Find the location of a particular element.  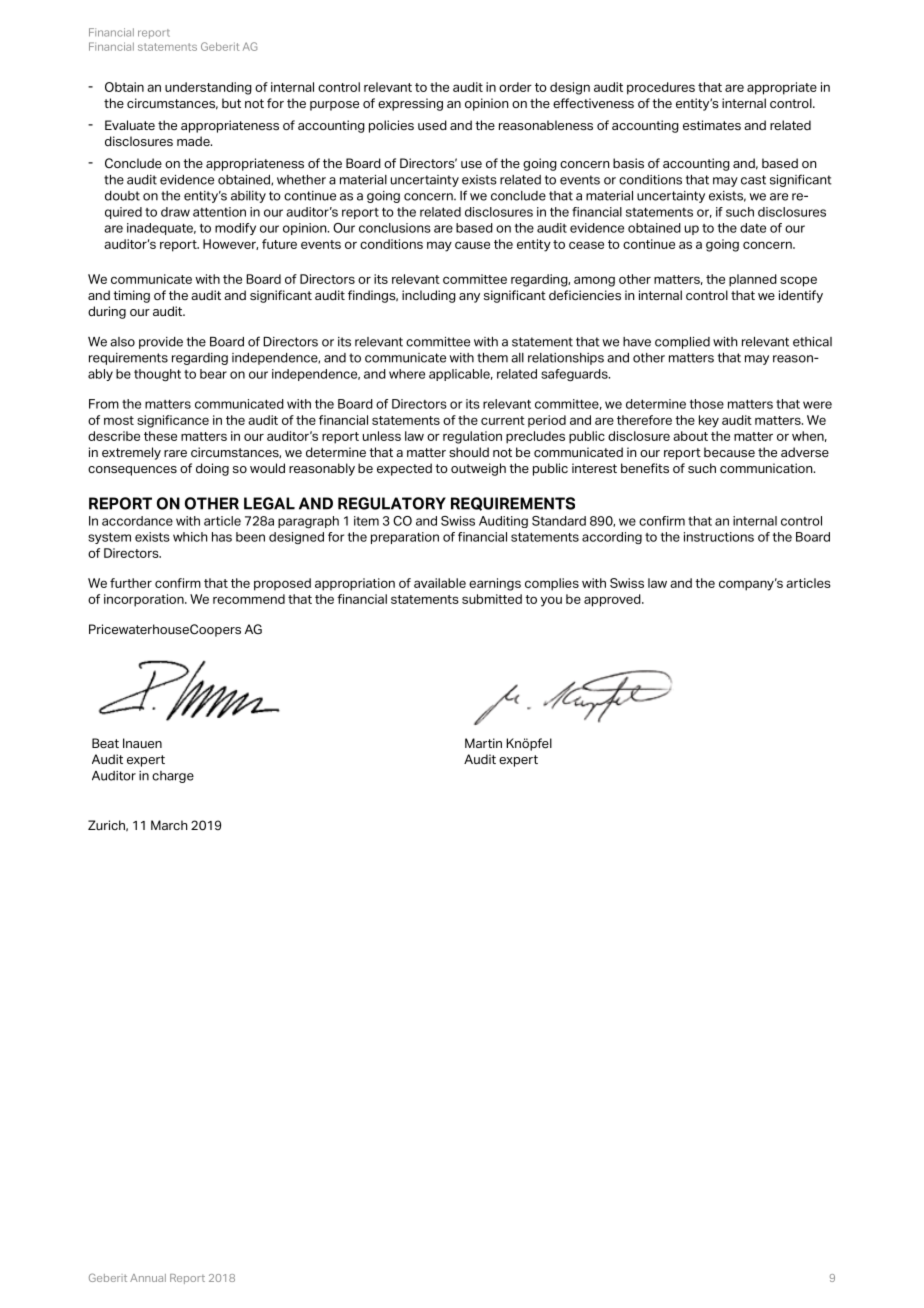

estimates is located at coordinates (712, 125).
